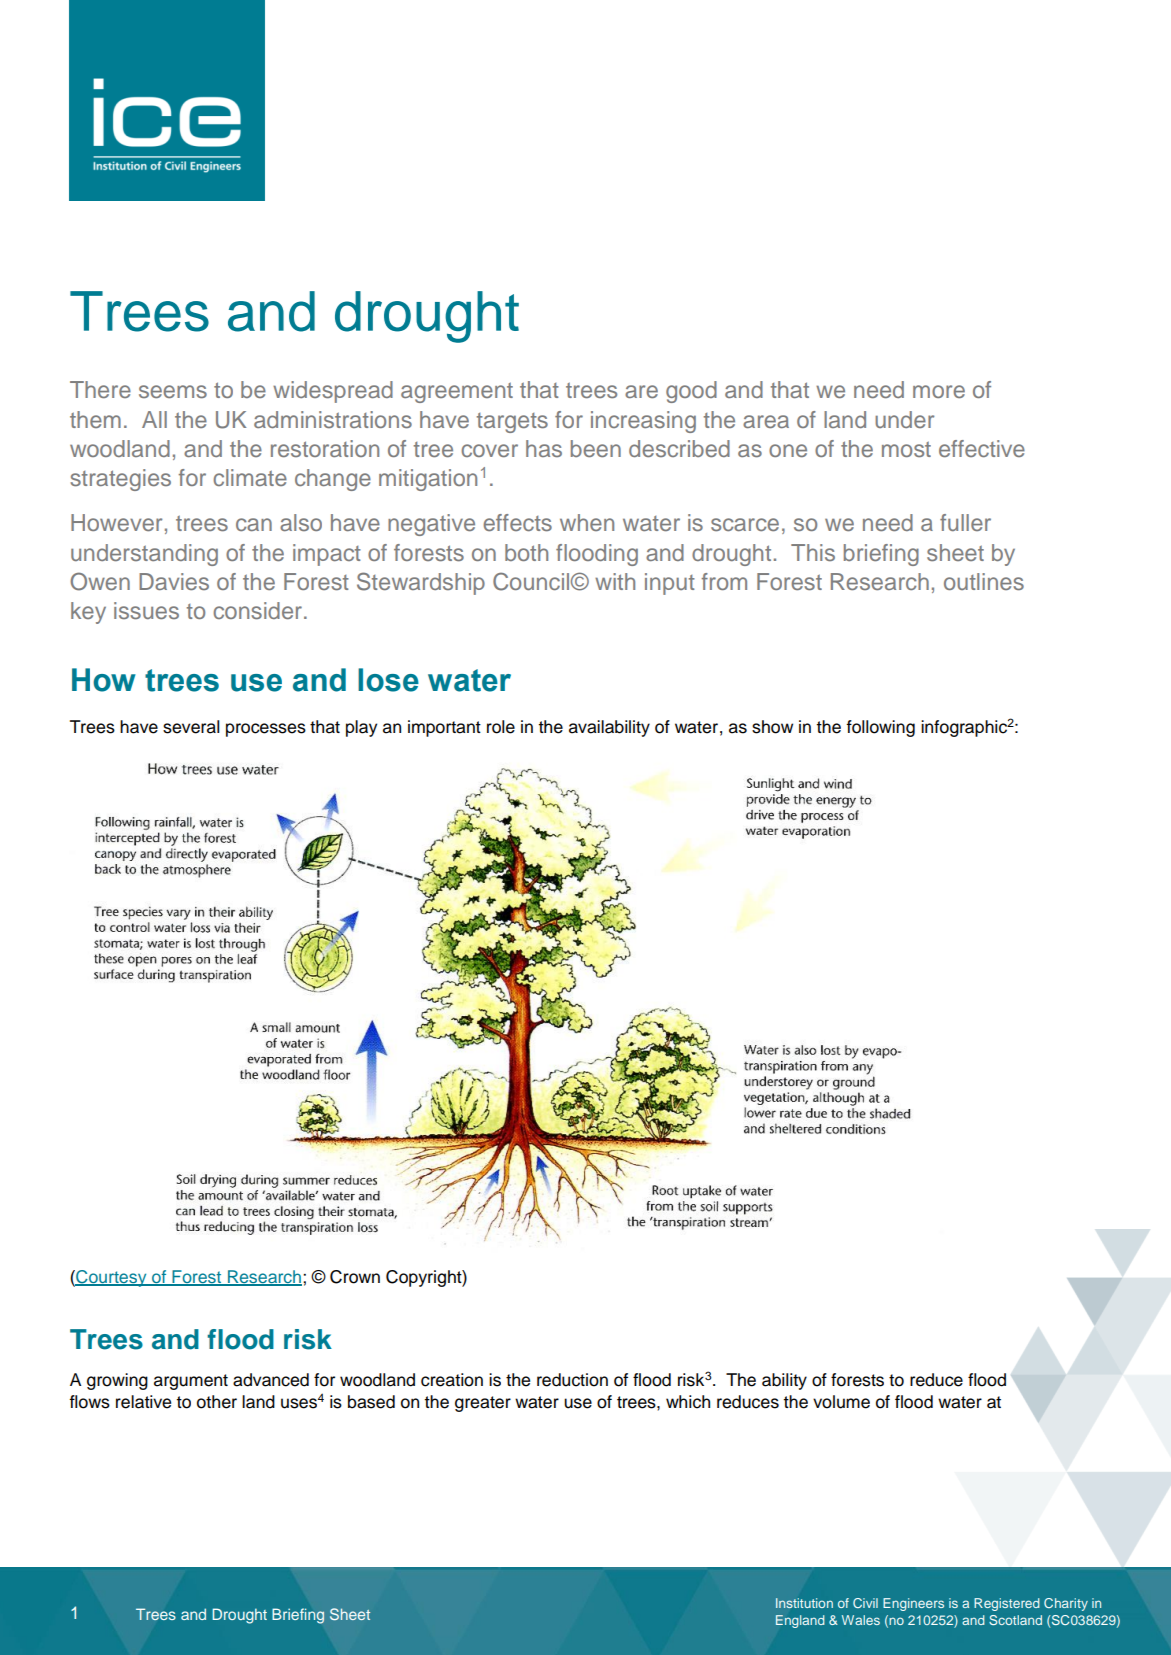 The width and height of the screenshot is (1171, 1655). I want to click on volume, so click(841, 1402).
